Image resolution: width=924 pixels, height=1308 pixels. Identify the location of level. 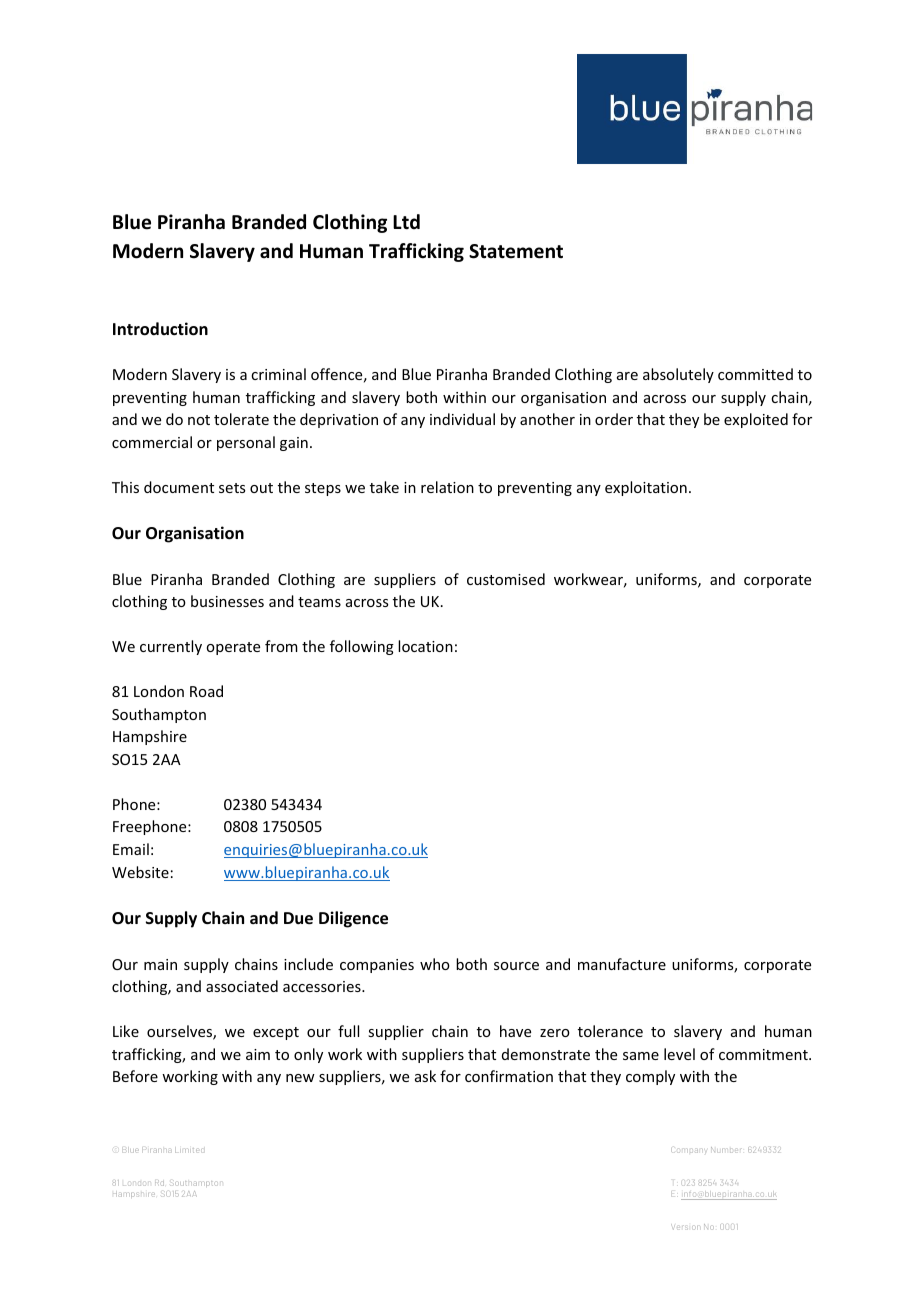
(679, 1054).
